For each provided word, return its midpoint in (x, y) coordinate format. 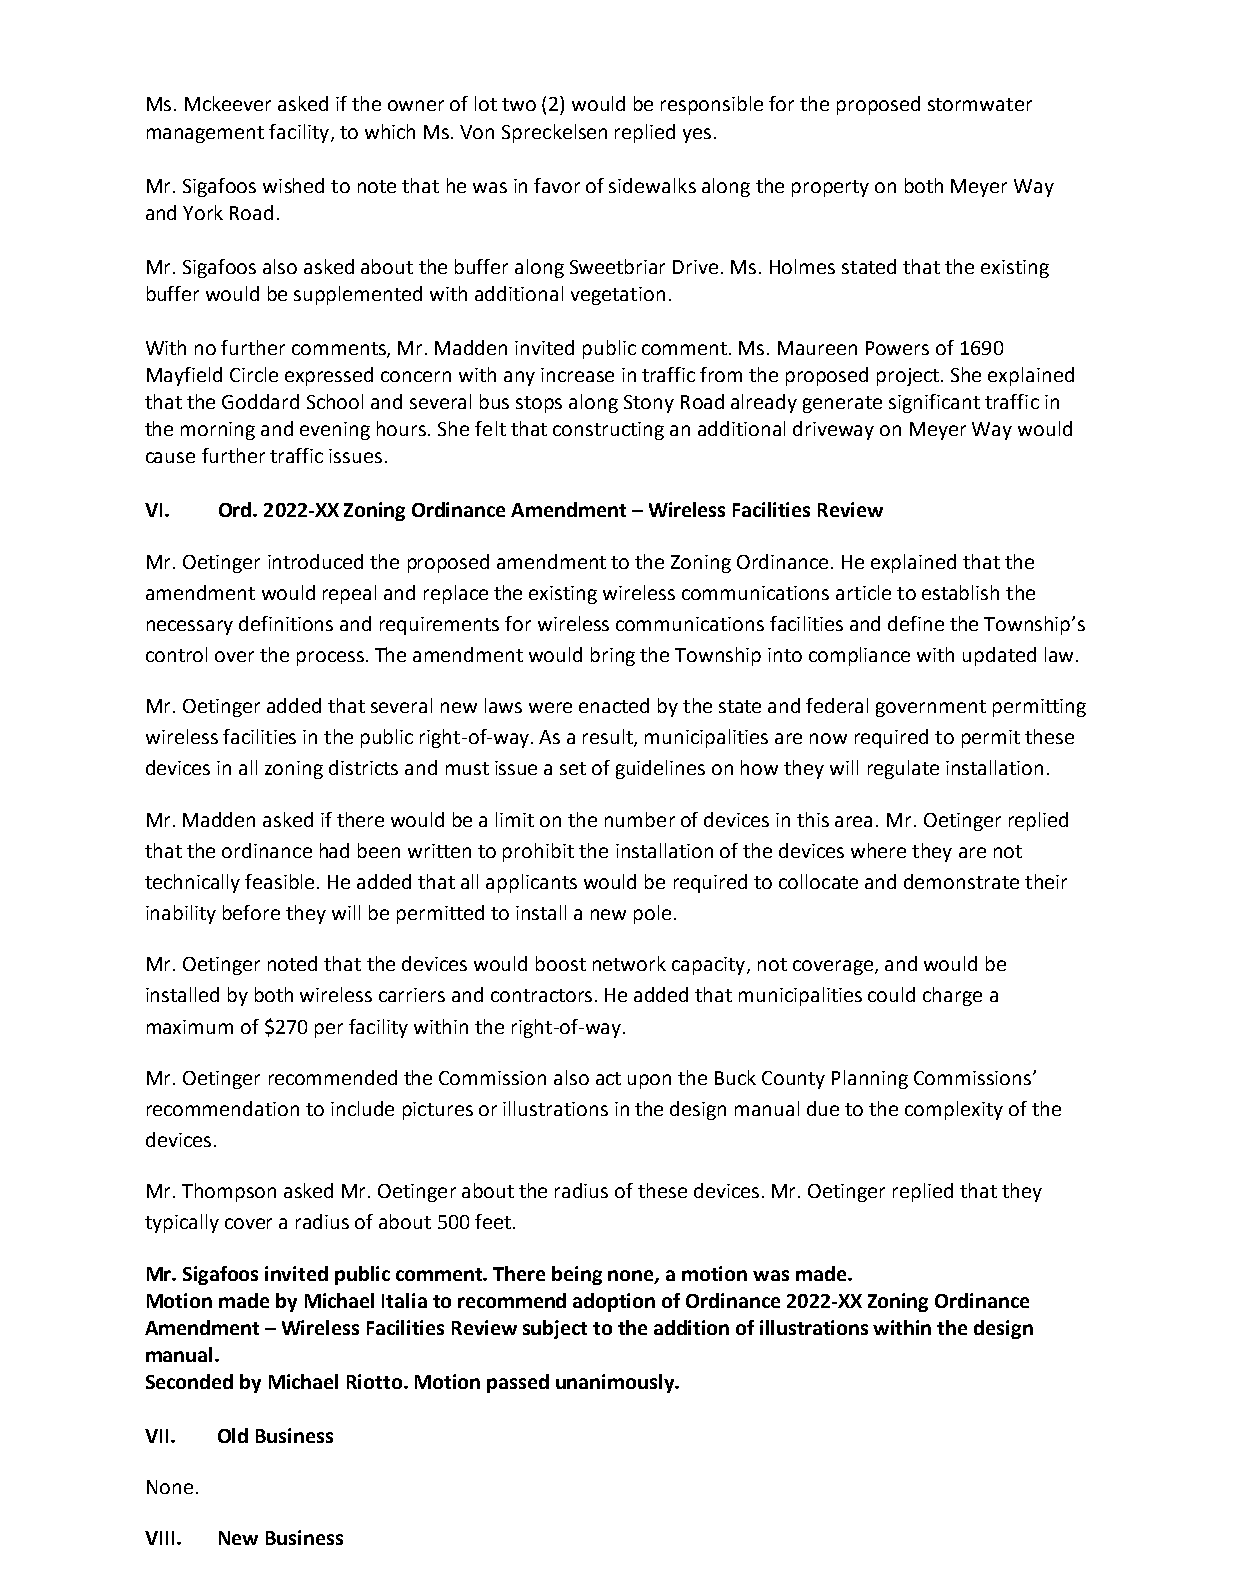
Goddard (260, 401)
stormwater (980, 104)
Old (233, 1435)
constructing (608, 431)
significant (934, 403)
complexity (954, 1110)
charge (952, 996)
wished (293, 185)
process (330, 658)
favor (557, 185)
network (629, 963)
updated (999, 656)
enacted (614, 705)
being (577, 1275)
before (251, 912)
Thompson (229, 1192)
